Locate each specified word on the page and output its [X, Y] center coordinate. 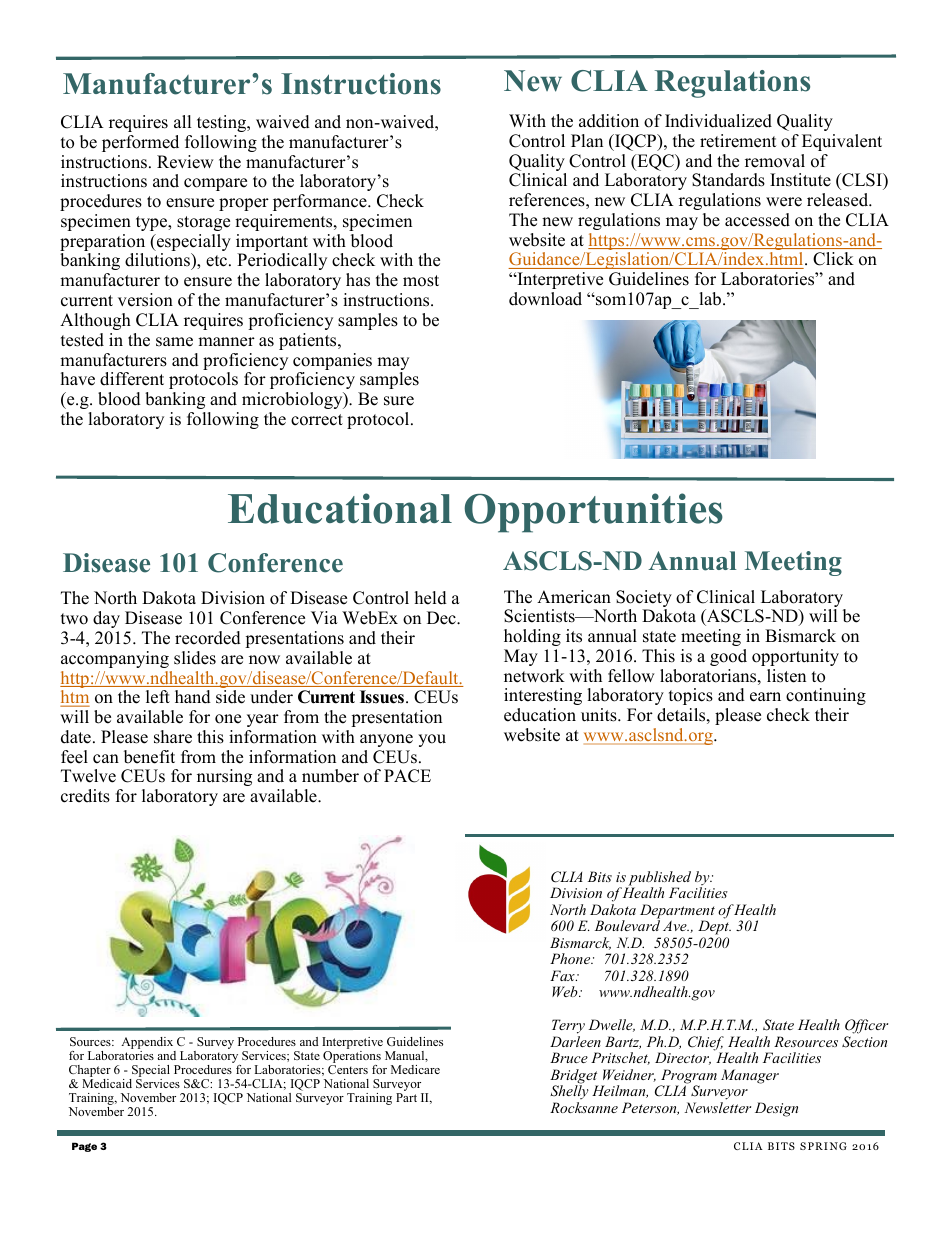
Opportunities [593, 513]
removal [775, 161]
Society [644, 600]
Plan [587, 140]
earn [765, 697]
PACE [407, 776]
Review [185, 162]
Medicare [415, 1069]
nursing [224, 777]
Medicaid [107, 1083]
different [132, 379]
